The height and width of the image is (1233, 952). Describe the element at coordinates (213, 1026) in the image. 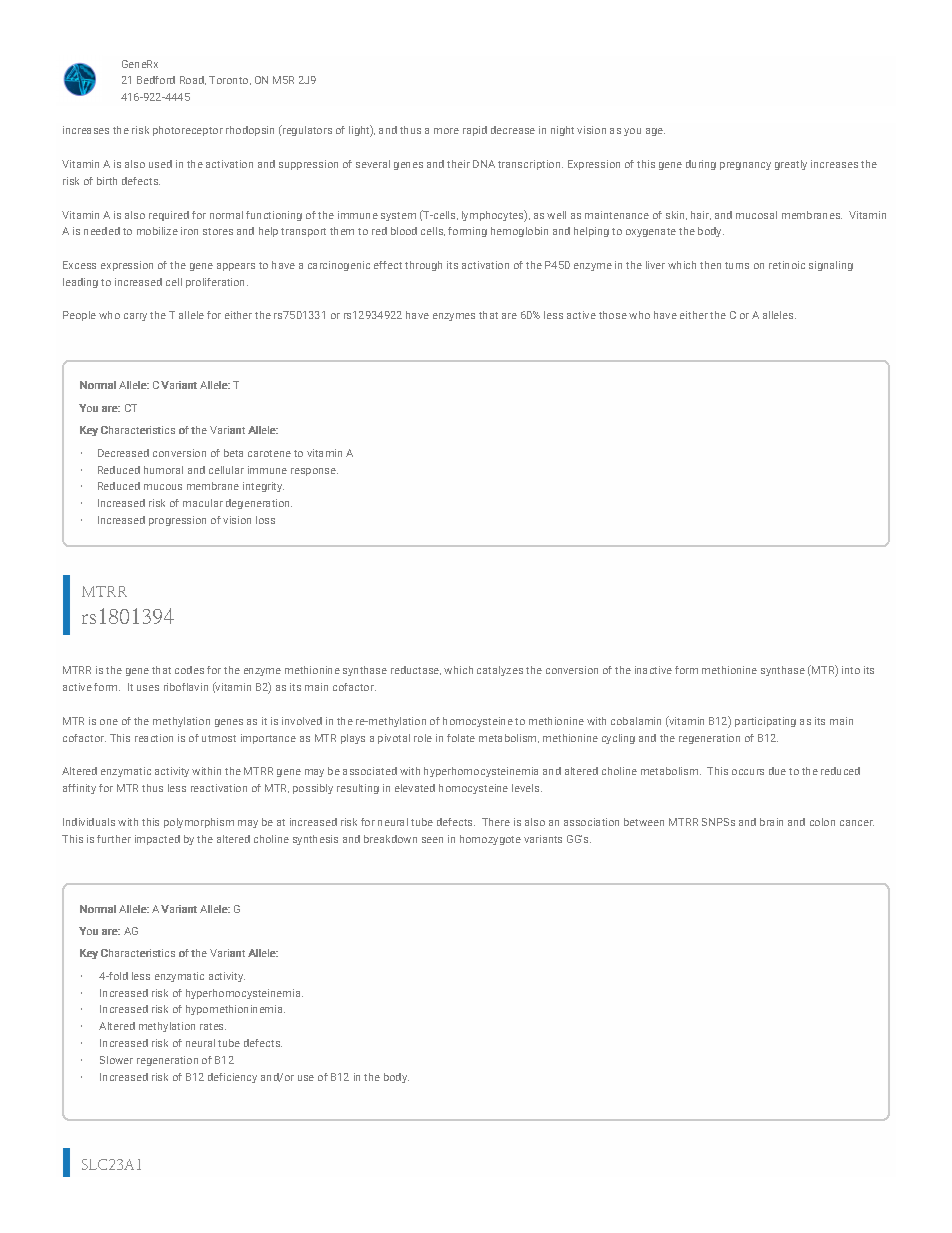

I see `rates` at that location.
